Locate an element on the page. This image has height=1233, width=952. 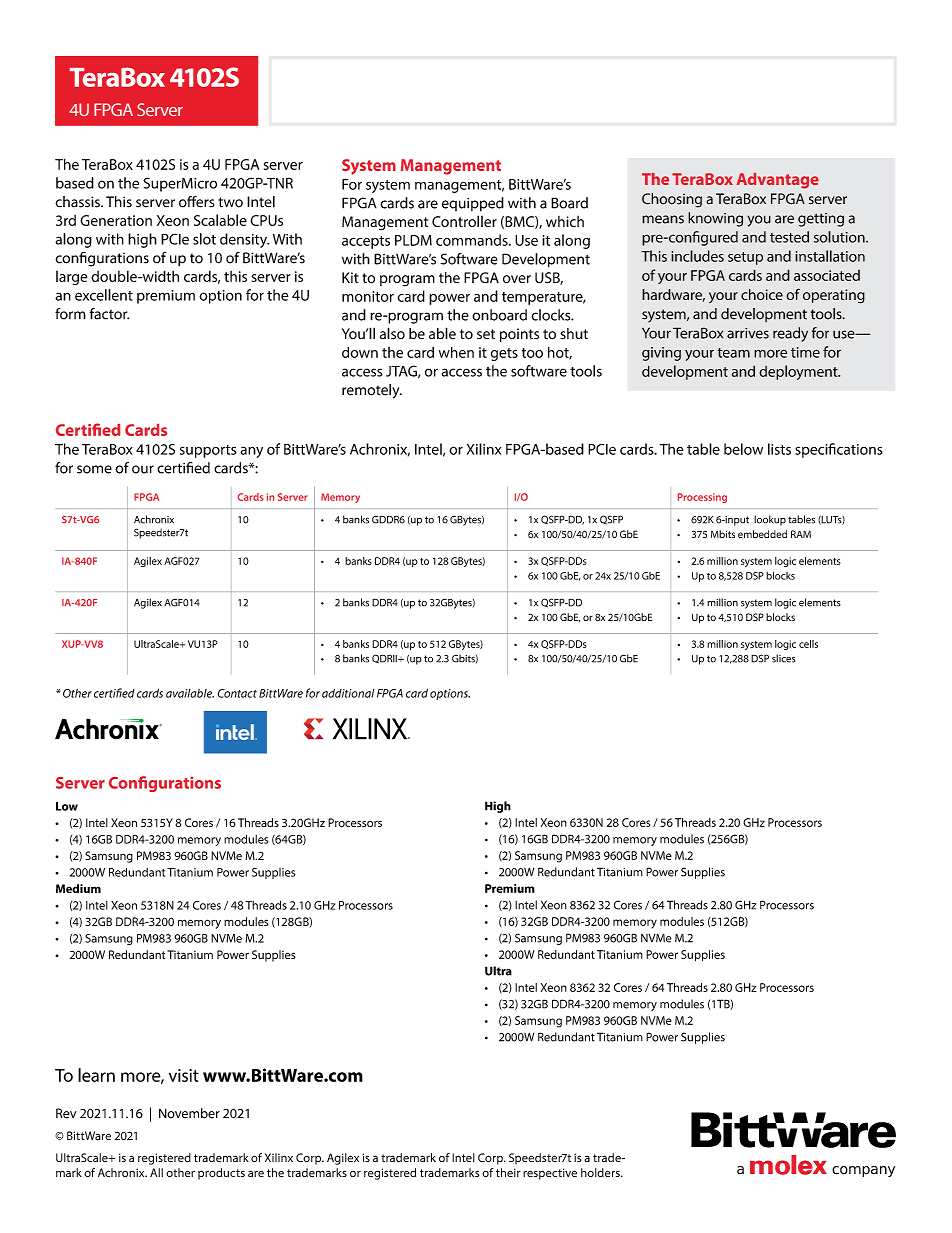
November is located at coordinates (189, 1113).
